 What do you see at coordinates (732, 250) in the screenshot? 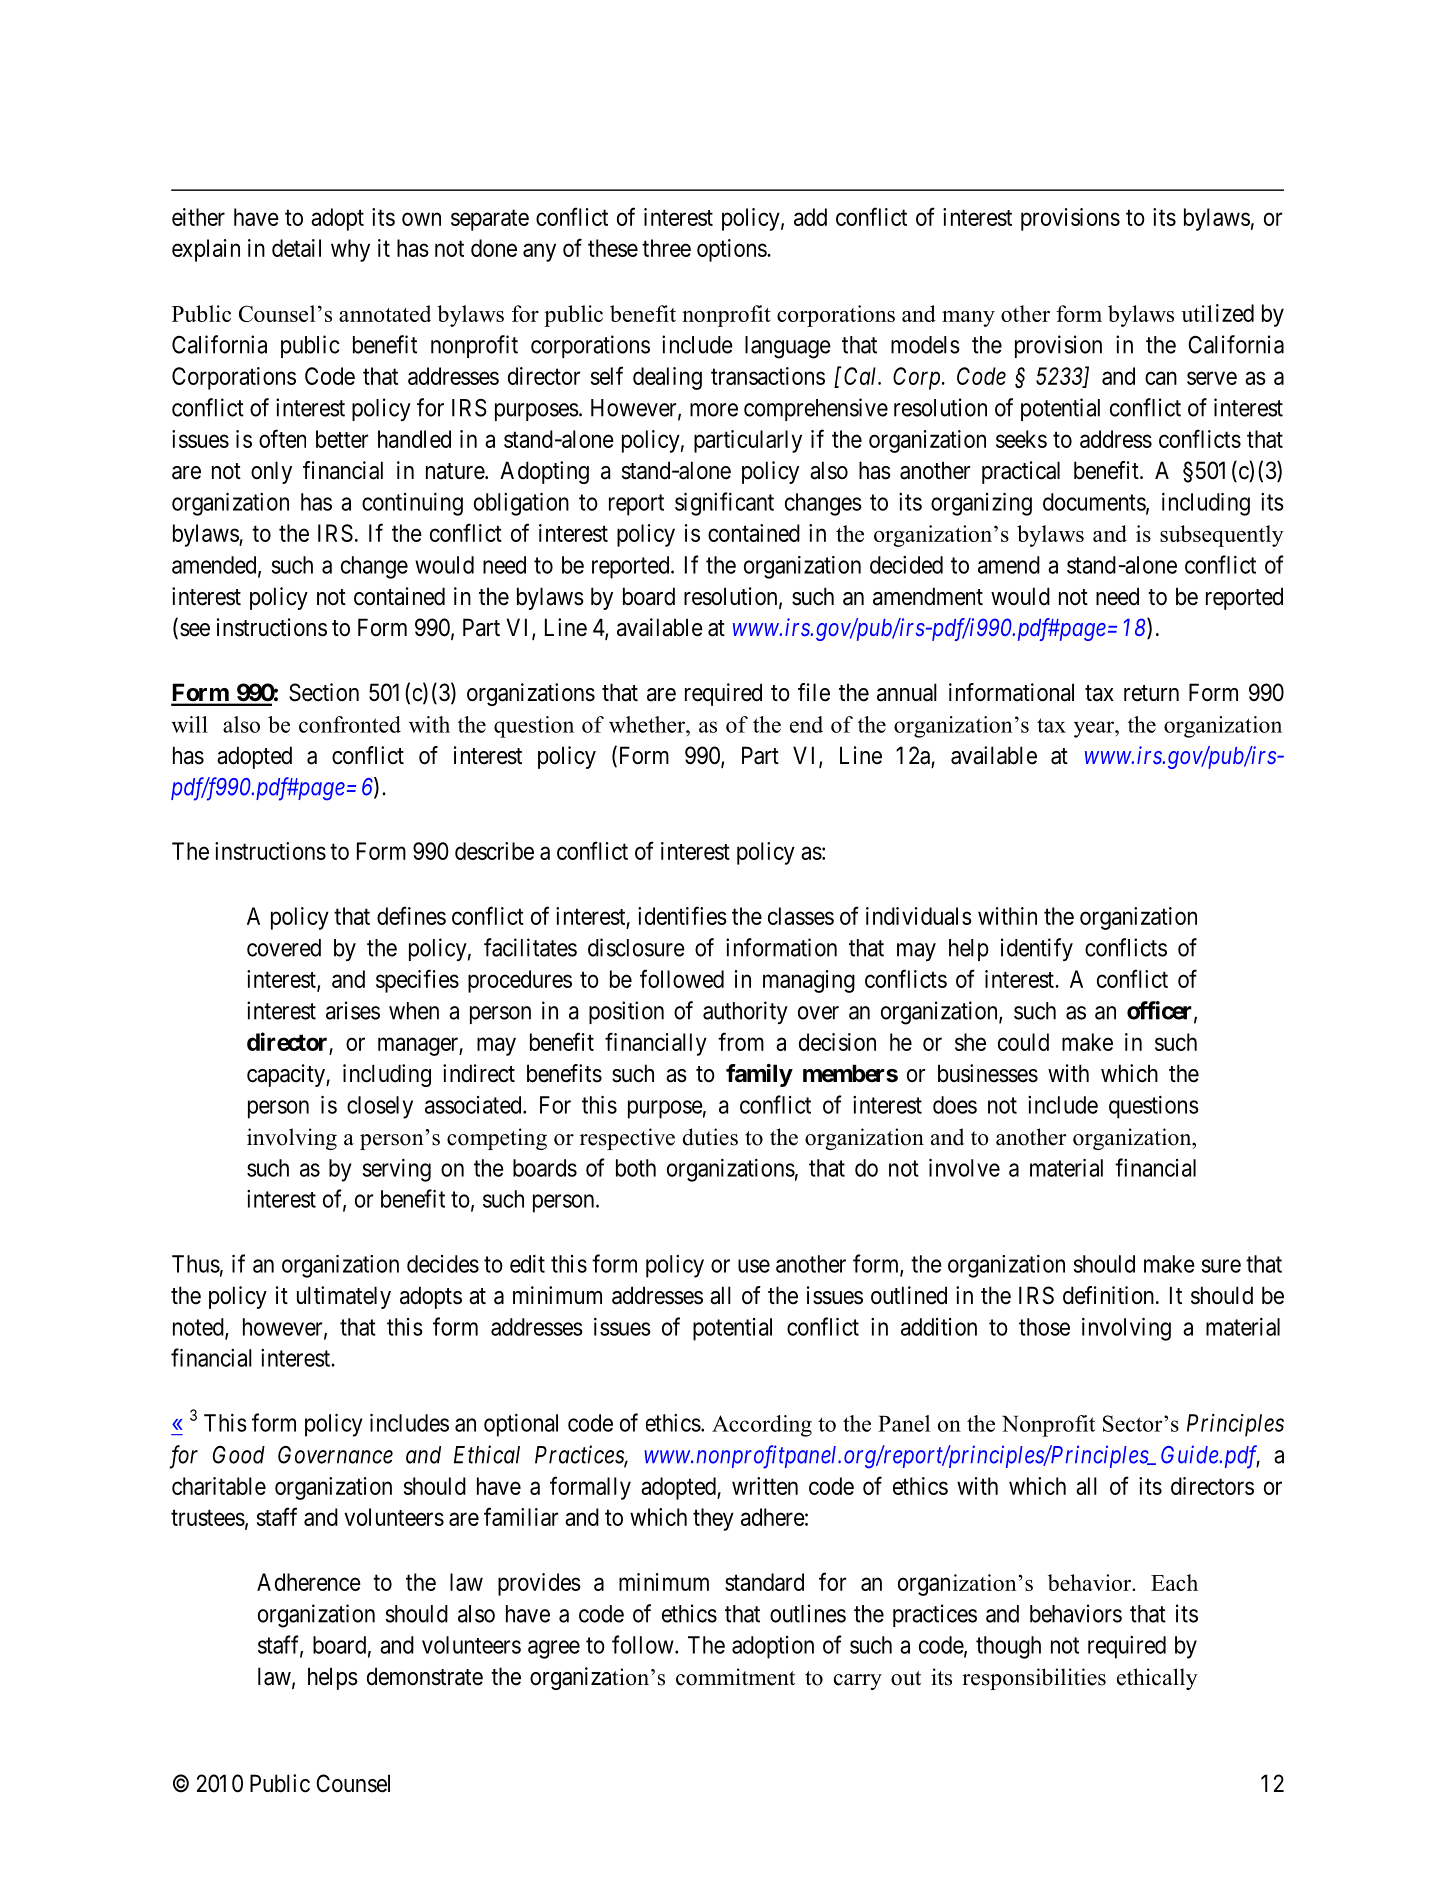
I see `options` at bounding box center [732, 250].
